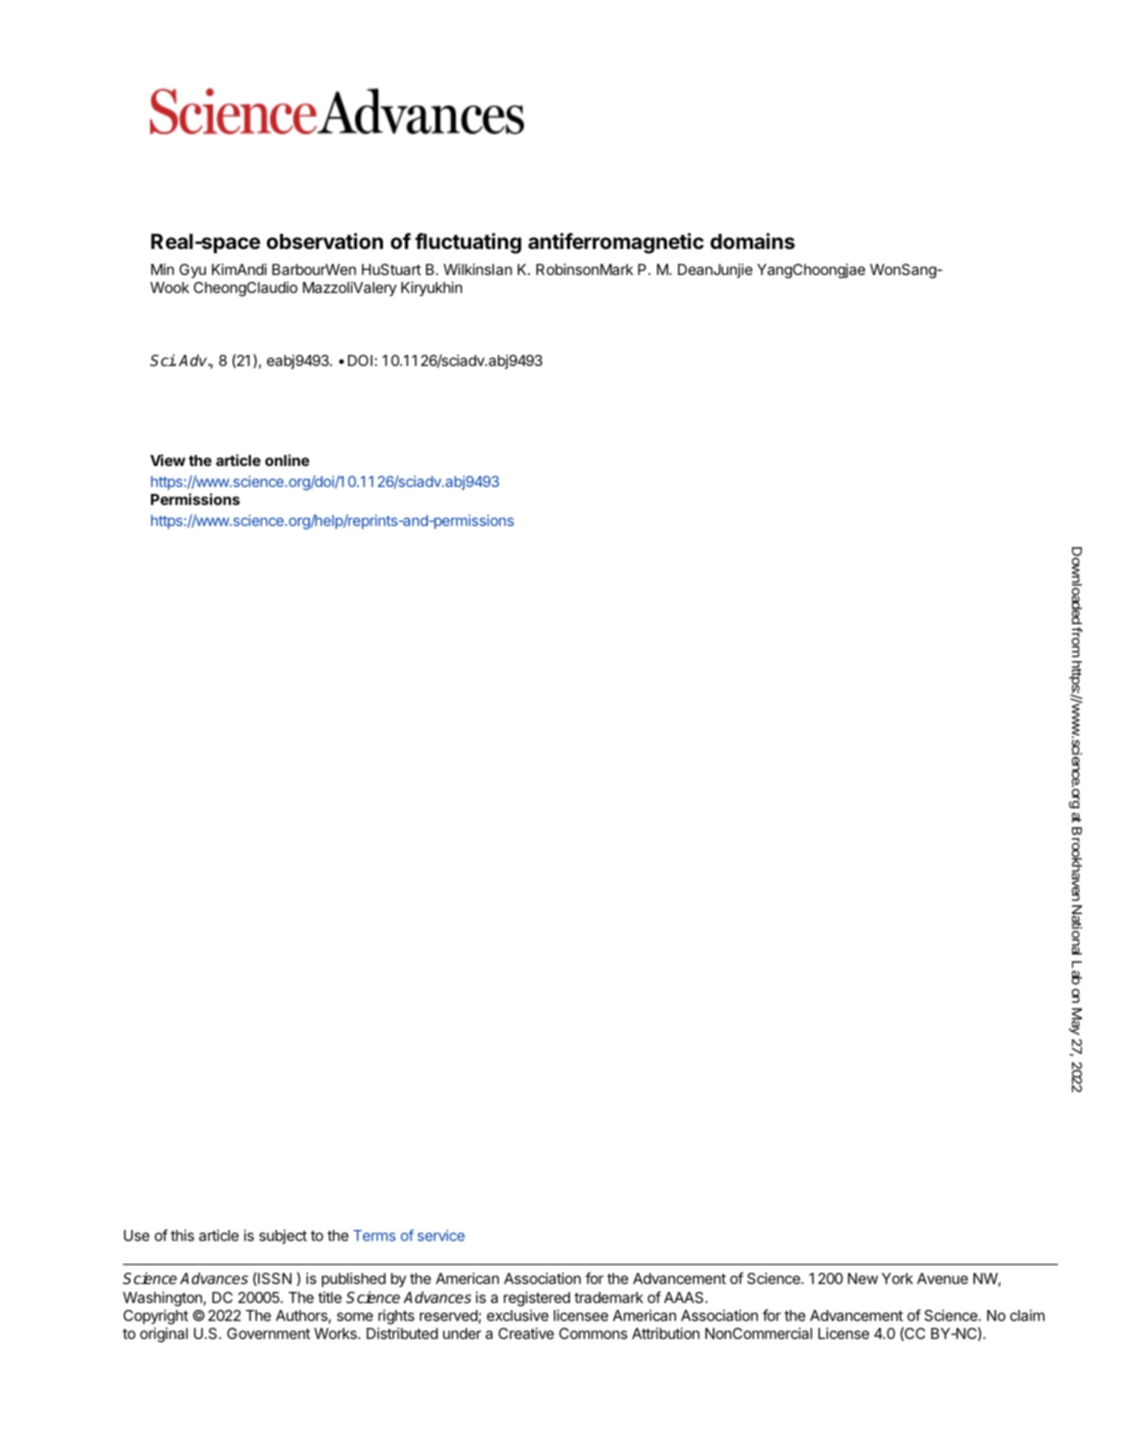  I want to click on Min, so click(162, 269).
